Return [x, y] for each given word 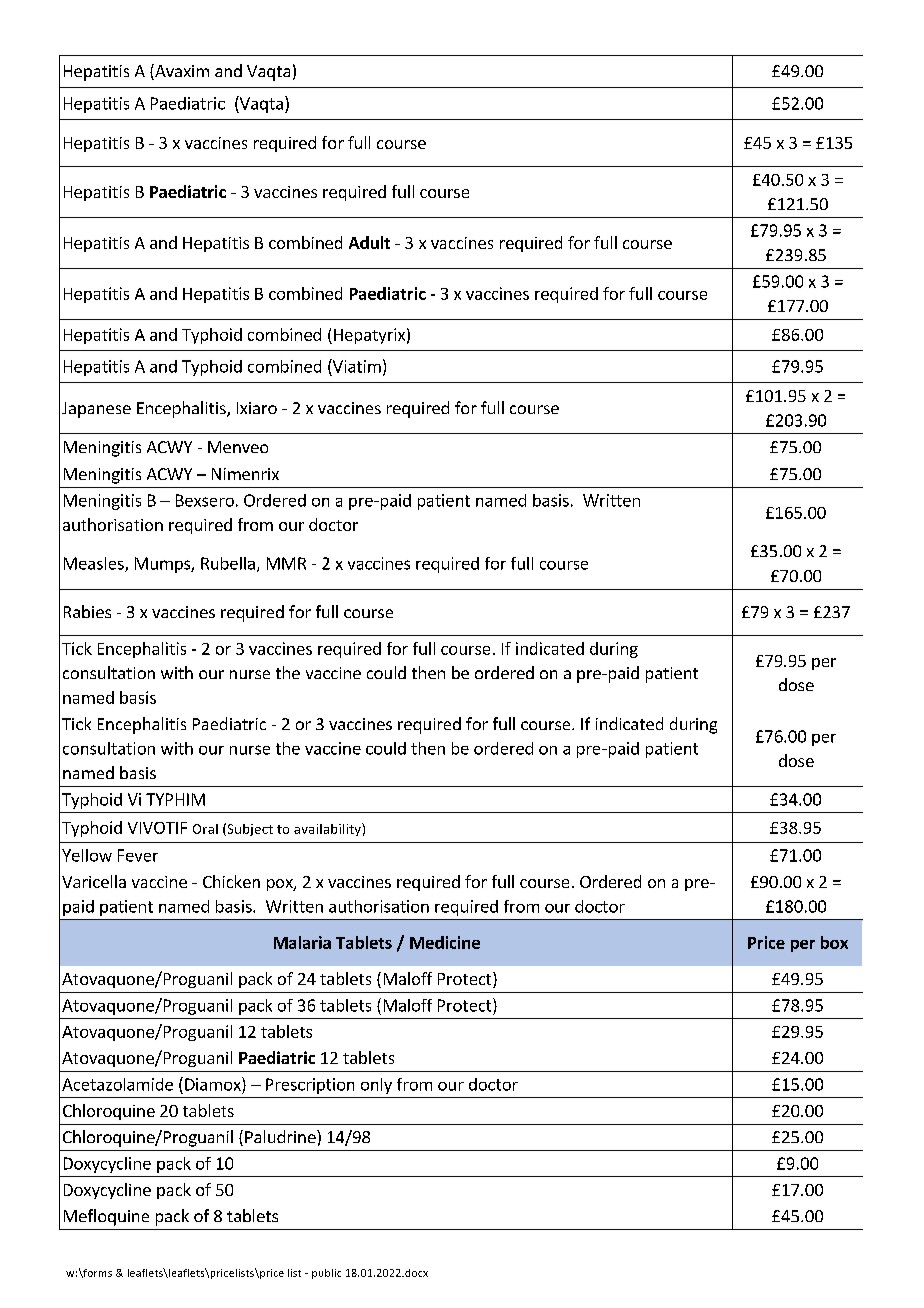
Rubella [228, 563]
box [834, 942]
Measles [95, 564]
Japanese [96, 410]
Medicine [445, 942]
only [376, 1086]
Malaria [302, 942]
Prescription [310, 1086]
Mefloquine [106, 1217]
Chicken [231, 881]
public [326, 1274]
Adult [369, 242]
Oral [205, 829]
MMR [286, 563]
